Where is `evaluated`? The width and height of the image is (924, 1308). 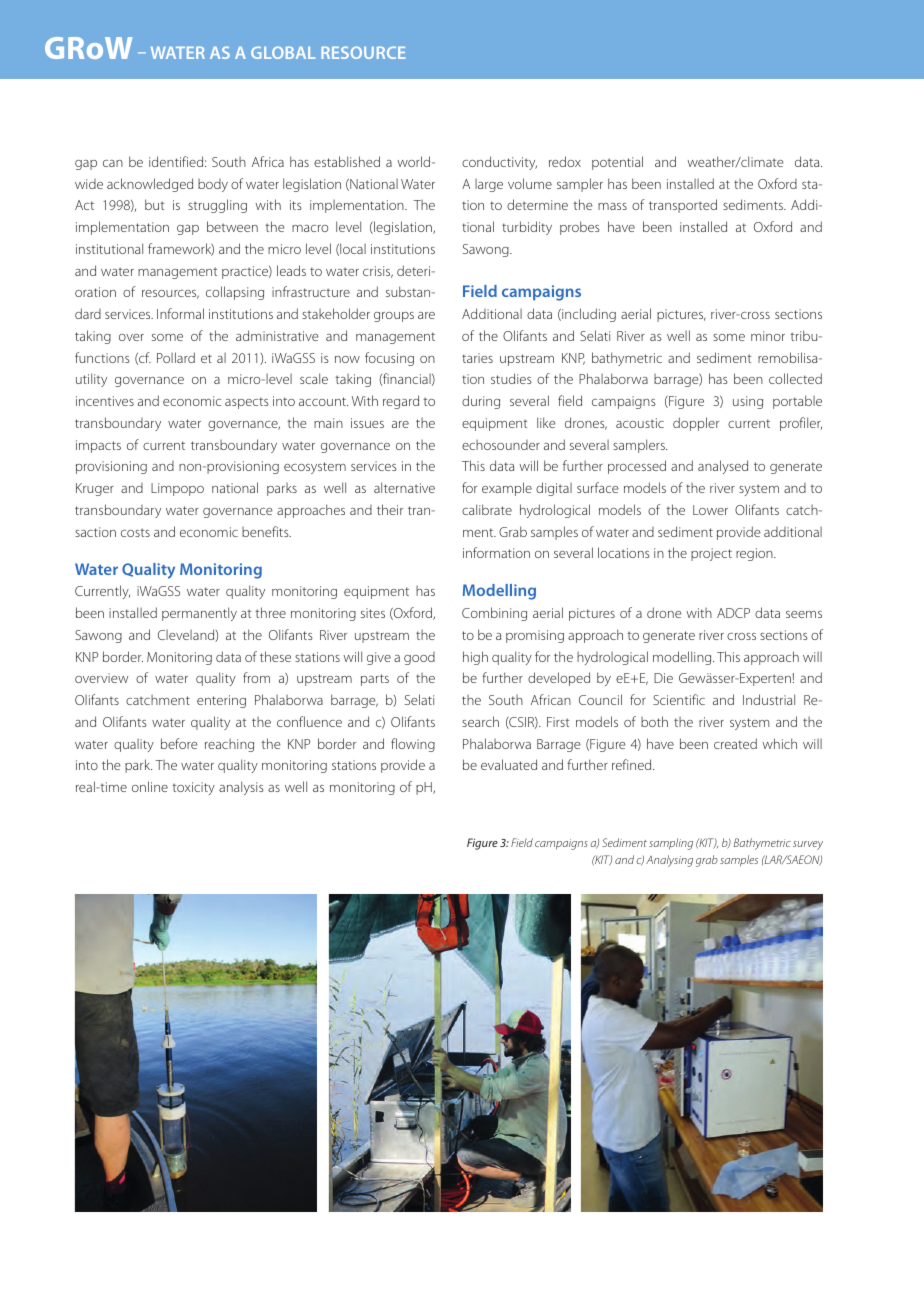 evaluated is located at coordinates (509, 764).
